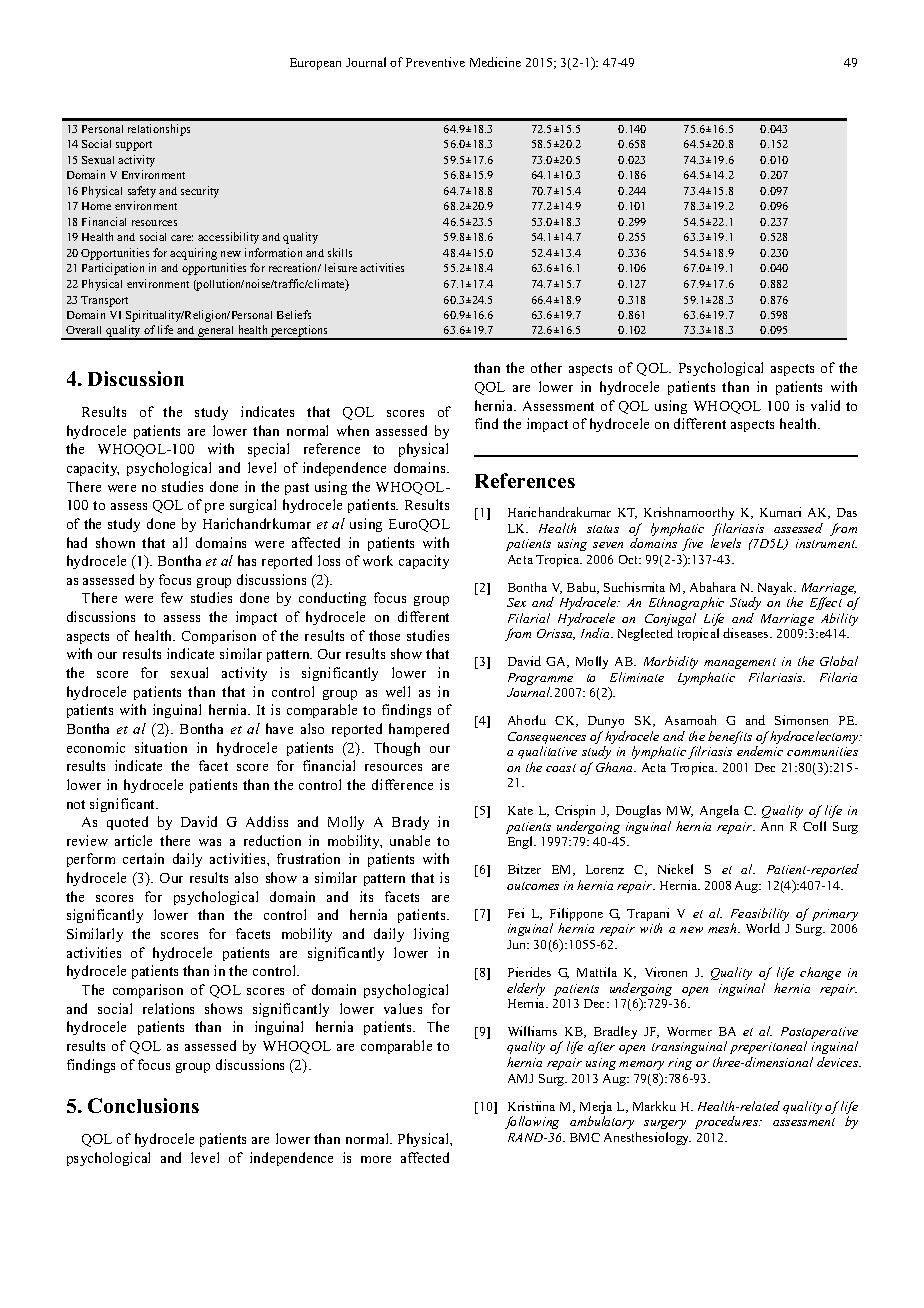  Describe the element at coordinates (134, 146) in the screenshot. I see `support` at that location.
